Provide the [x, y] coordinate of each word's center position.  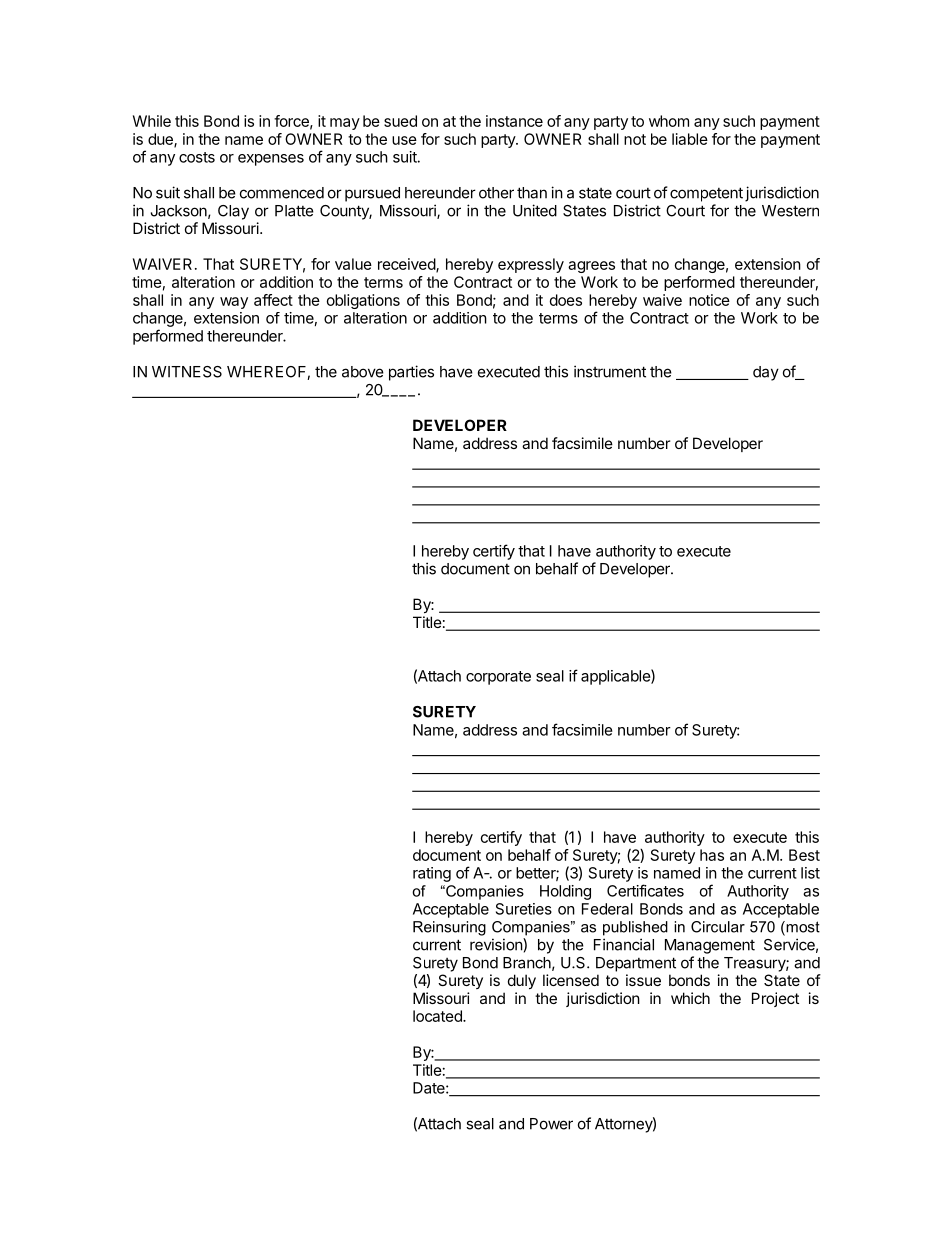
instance [514, 121]
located [438, 1016]
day [766, 373]
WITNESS [187, 372]
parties [411, 373]
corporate [498, 678]
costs [197, 157]
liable [690, 139]
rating [432, 874]
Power [551, 1124]
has [712, 855]
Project [775, 999]
